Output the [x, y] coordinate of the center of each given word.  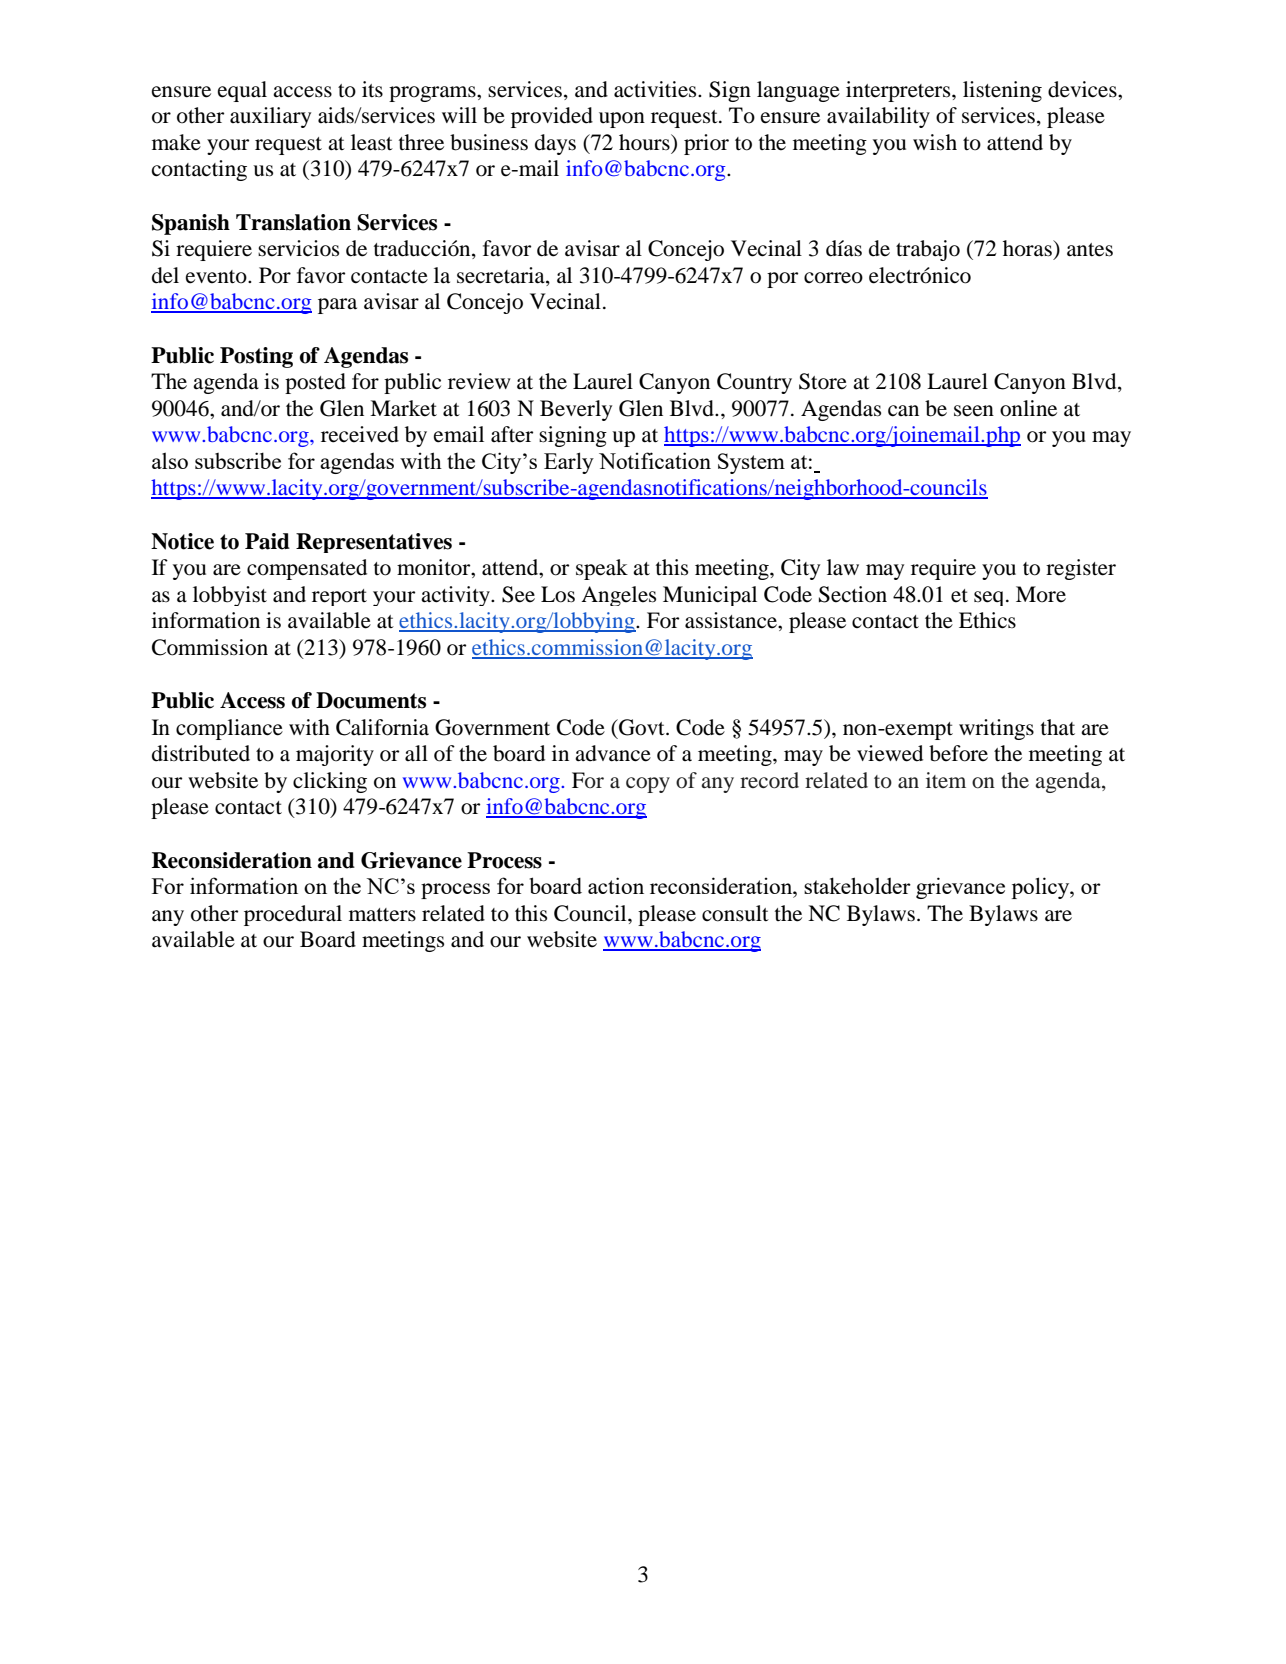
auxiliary [270, 117]
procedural [293, 915]
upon [622, 120]
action [616, 885]
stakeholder [857, 885]
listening [1002, 91]
